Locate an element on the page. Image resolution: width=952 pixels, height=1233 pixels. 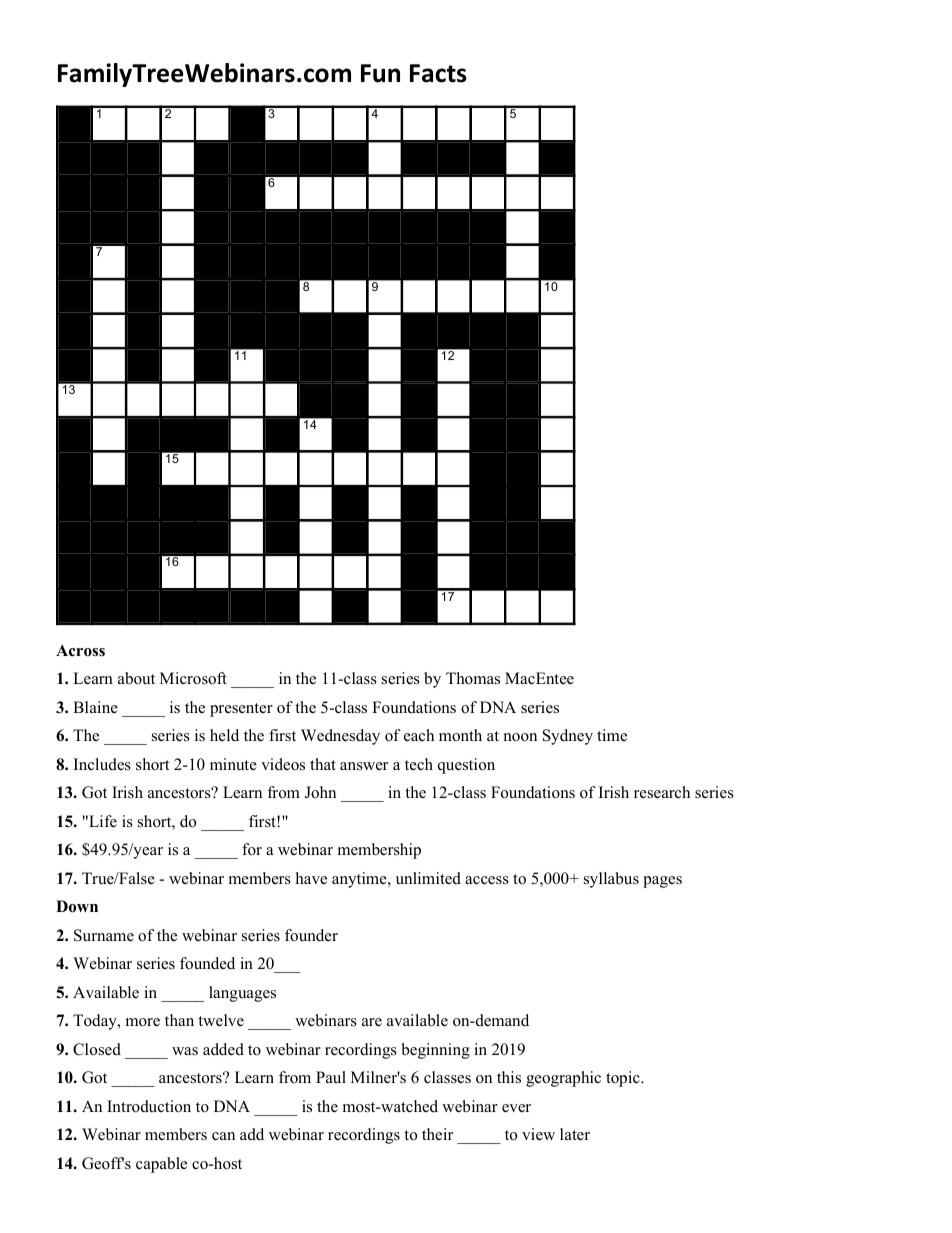
answer is located at coordinates (364, 766).
